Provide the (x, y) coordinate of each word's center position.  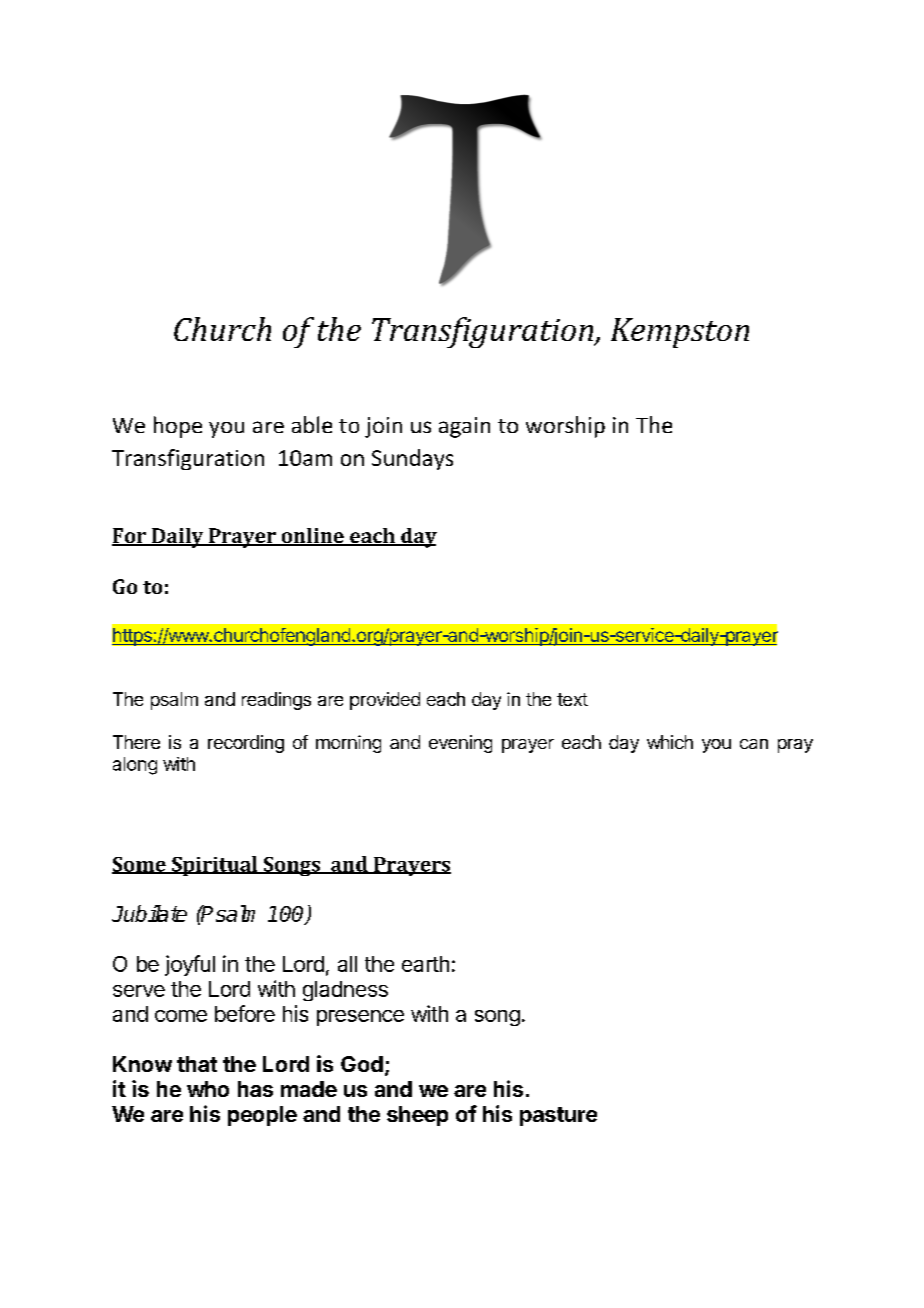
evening (460, 744)
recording (246, 744)
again (464, 427)
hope (178, 427)
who (208, 1089)
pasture (558, 1116)
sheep (417, 1116)
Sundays (412, 459)
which (670, 742)
